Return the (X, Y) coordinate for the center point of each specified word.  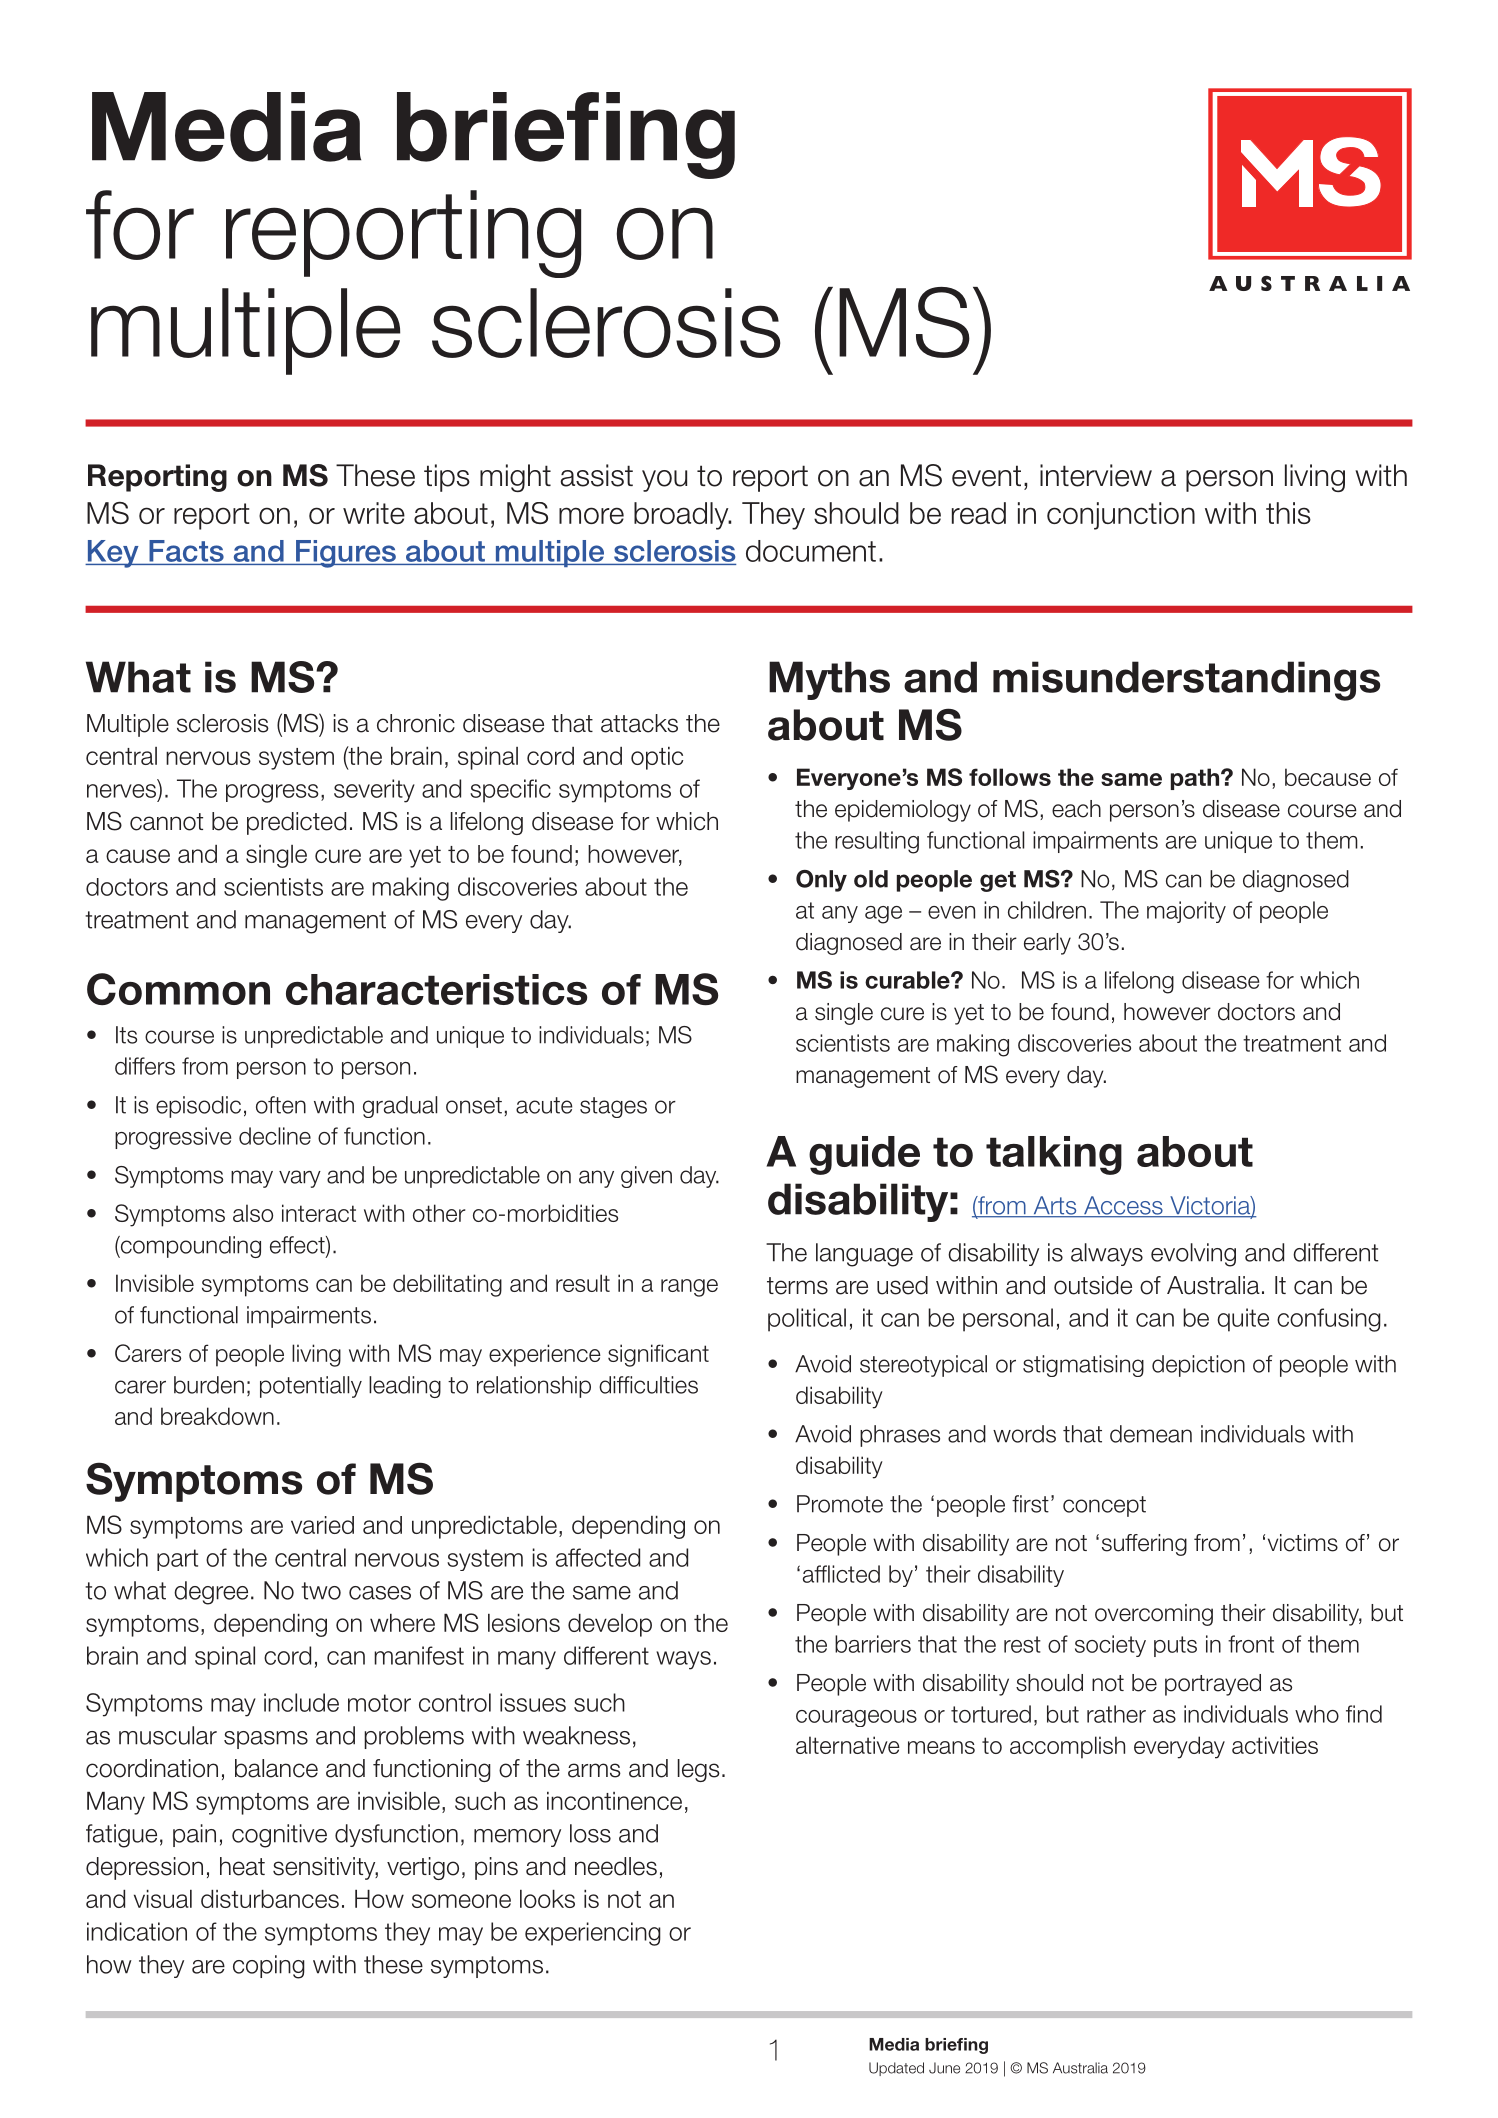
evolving (1193, 1255)
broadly (682, 516)
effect (298, 1246)
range (689, 1288)
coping (269, 1967)
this (1288, 513)
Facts (186, 551)
